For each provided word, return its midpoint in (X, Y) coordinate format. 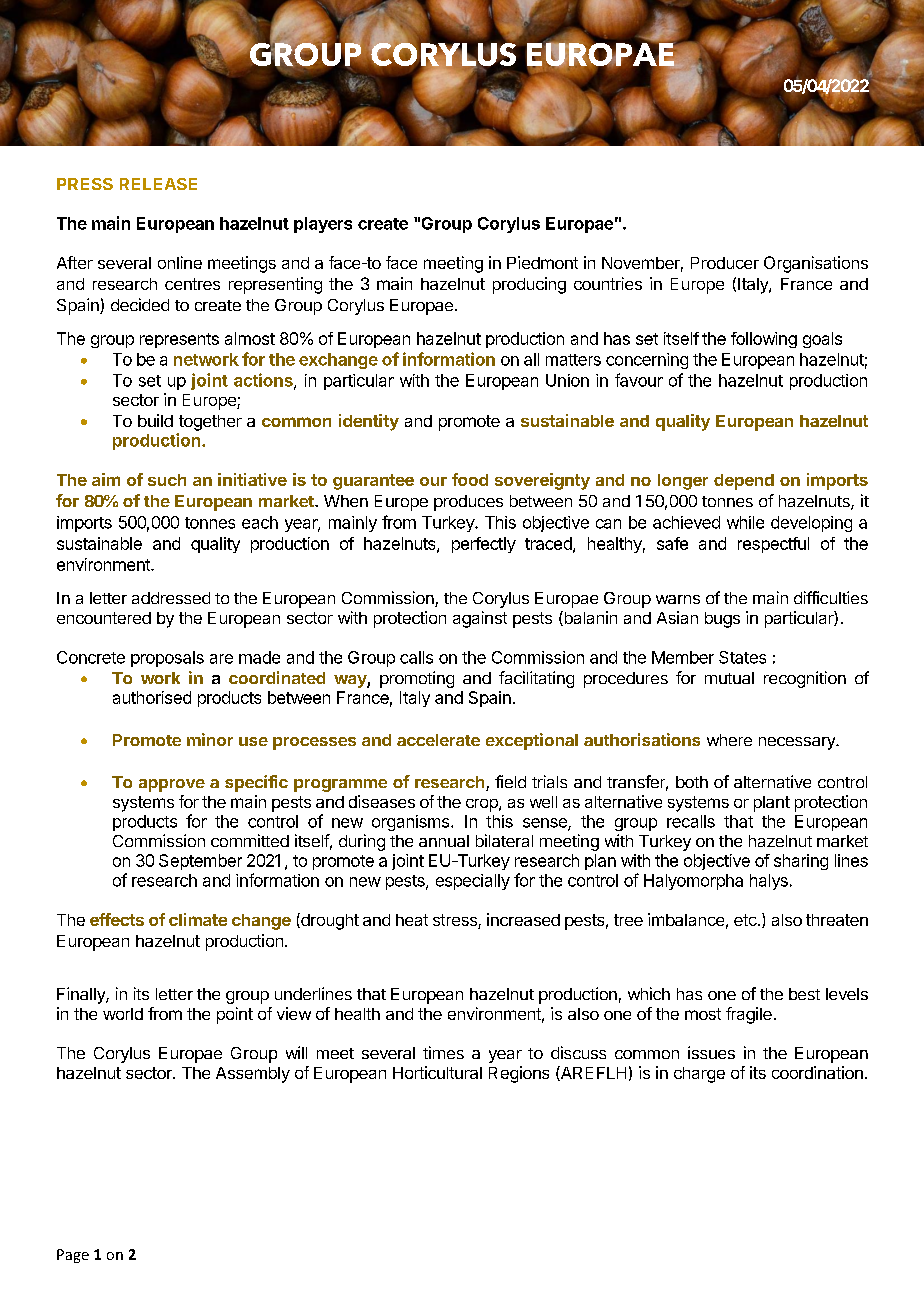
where (729, 740)
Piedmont (542, 262)
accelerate (438, 740)
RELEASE (158, 184)
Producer (725, 263)
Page (73, 1256)
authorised (152, 697)
